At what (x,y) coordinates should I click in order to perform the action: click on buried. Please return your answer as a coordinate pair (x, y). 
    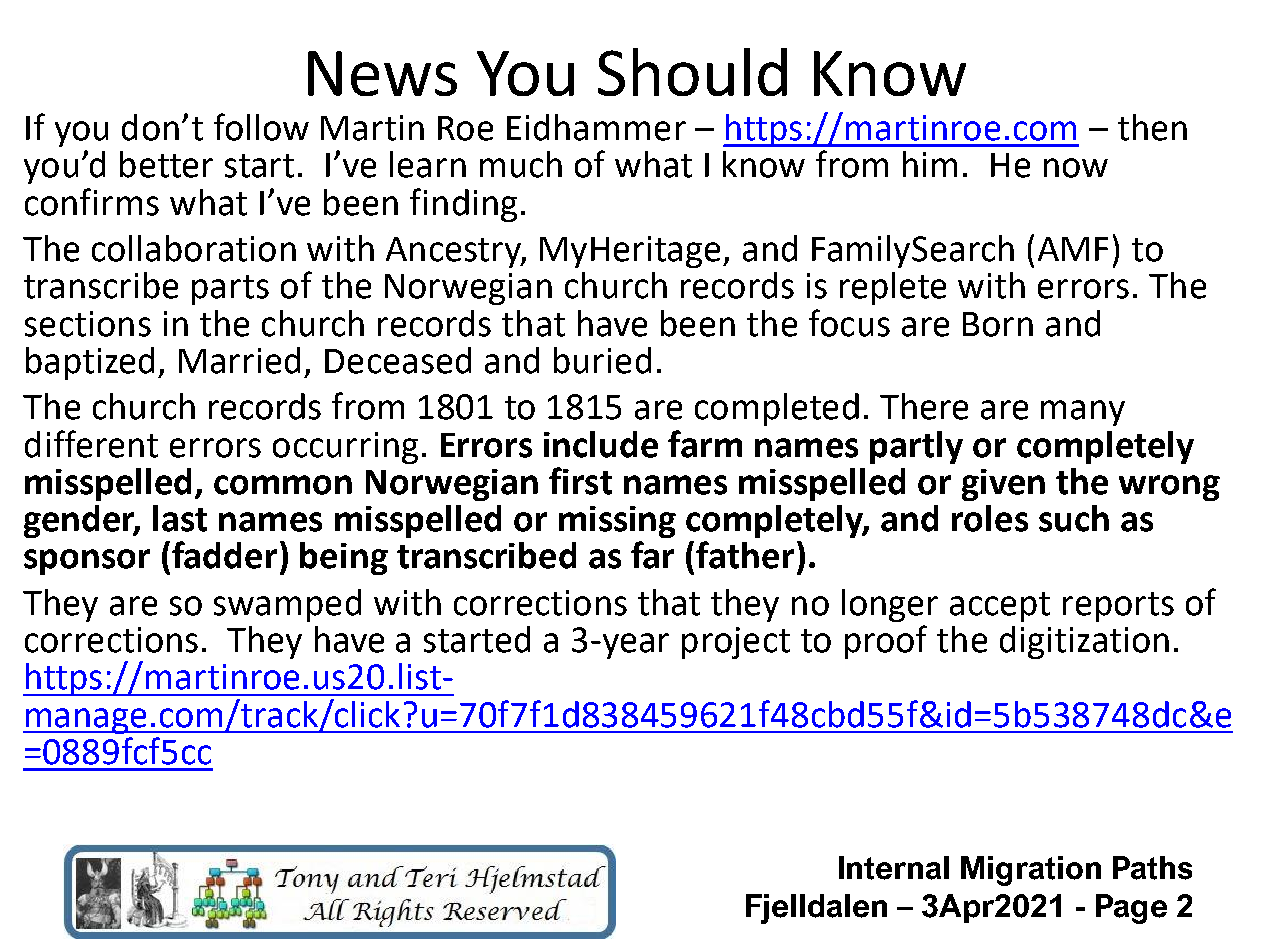
    Looking at the image, I should click on (602, 360).
